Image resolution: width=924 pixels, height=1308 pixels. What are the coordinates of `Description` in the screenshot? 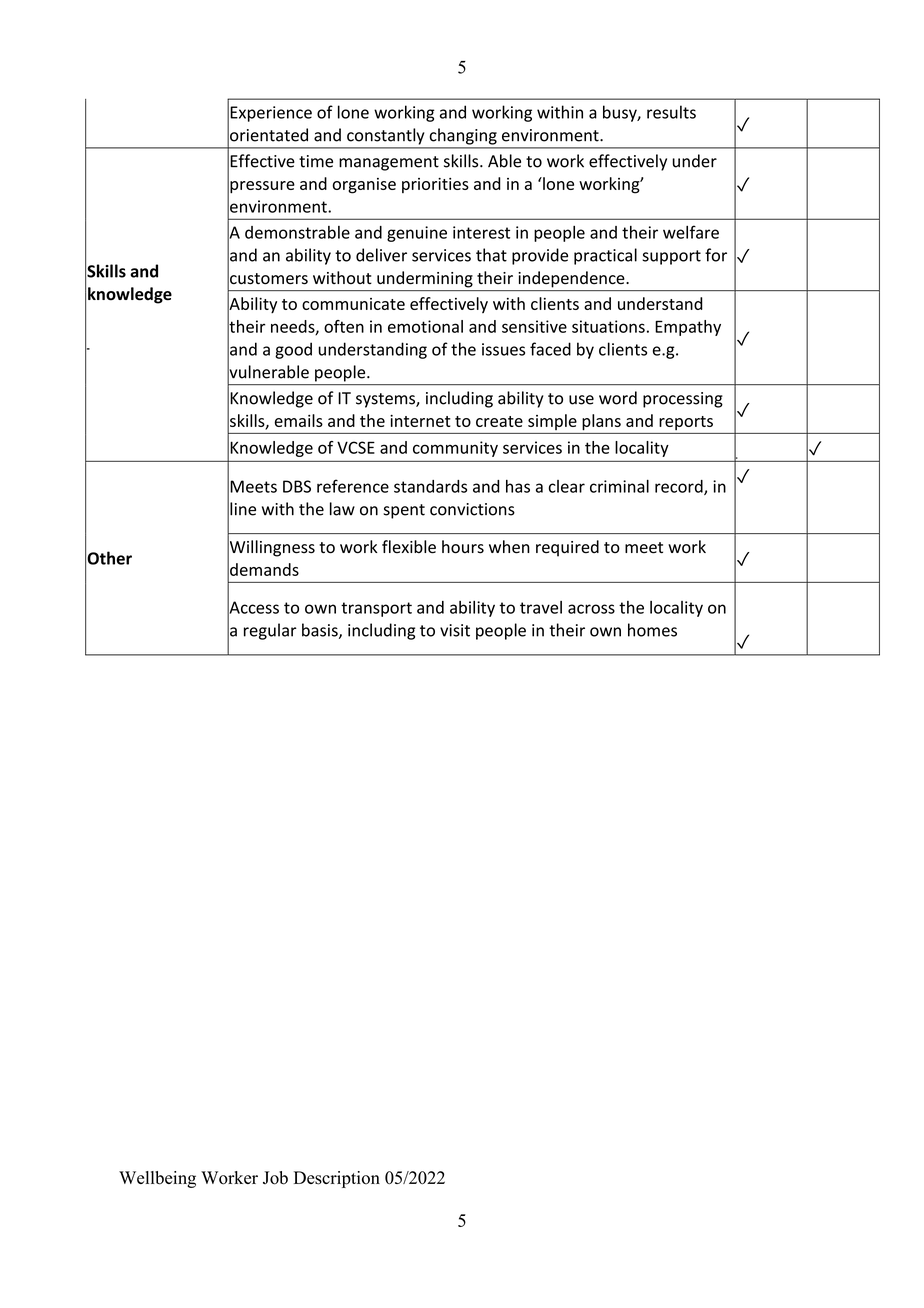 It's located at (337, 1179).
